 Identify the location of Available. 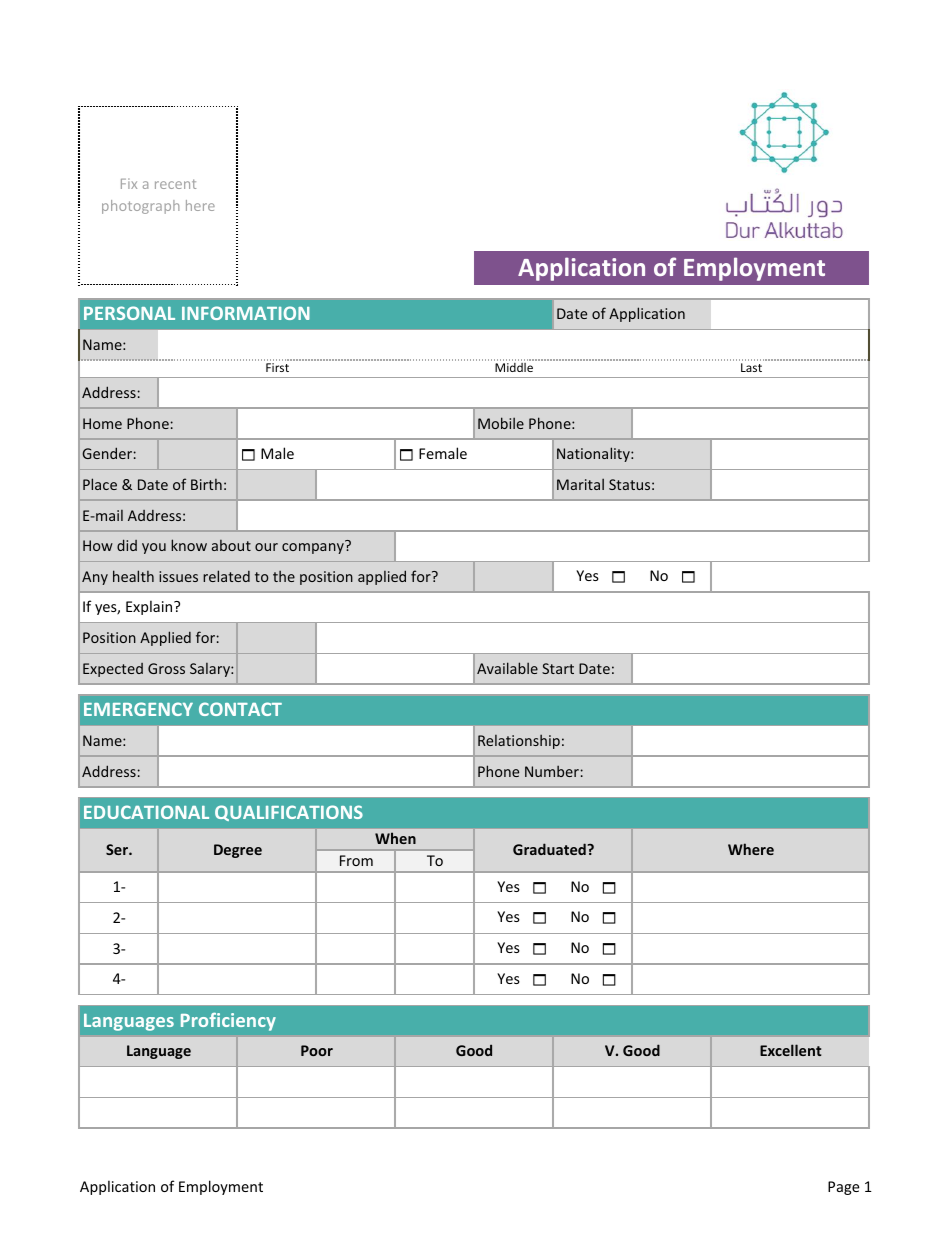
(507, 668).
